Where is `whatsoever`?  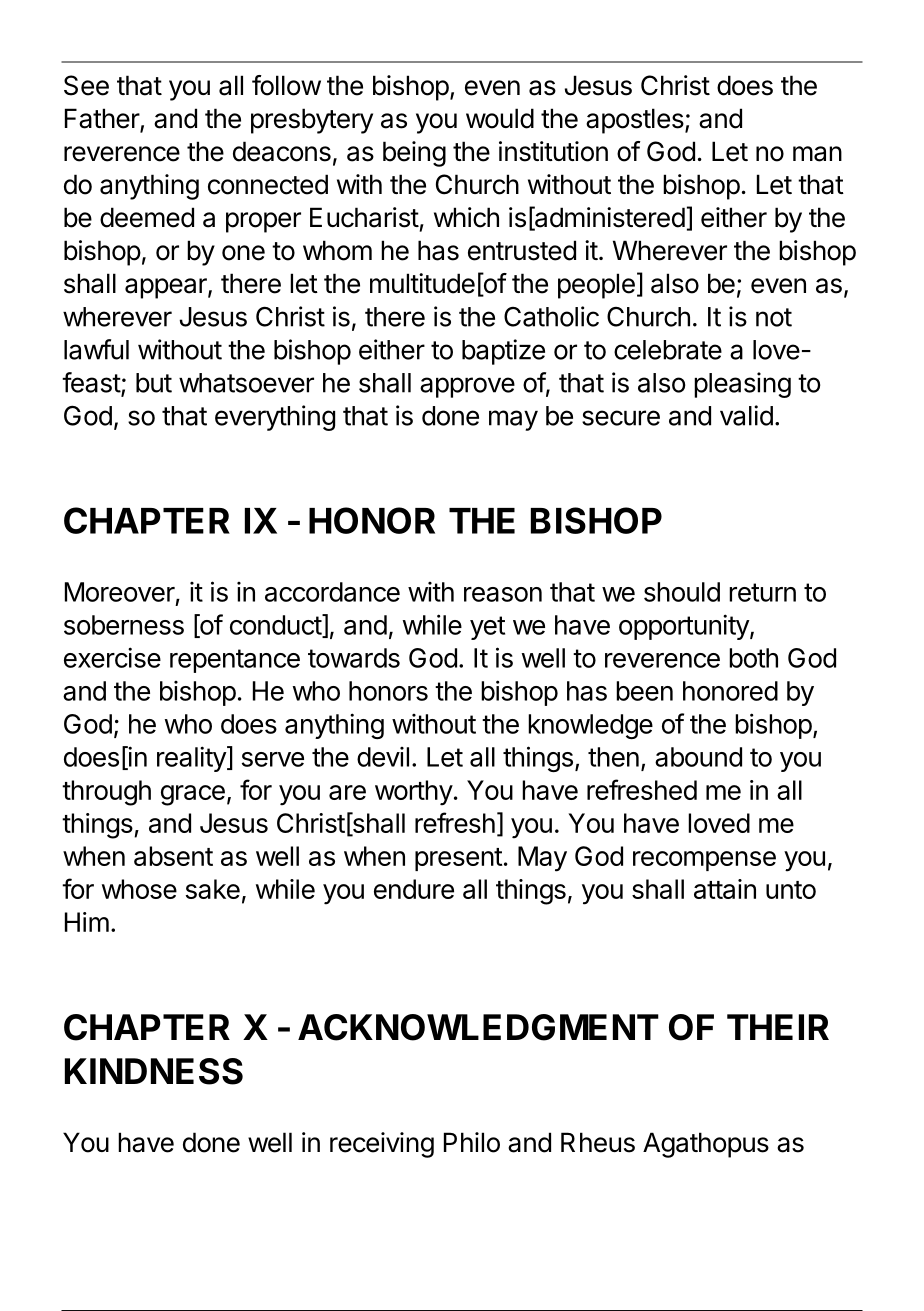 whatsoever is located at coordinates (246, 383).
